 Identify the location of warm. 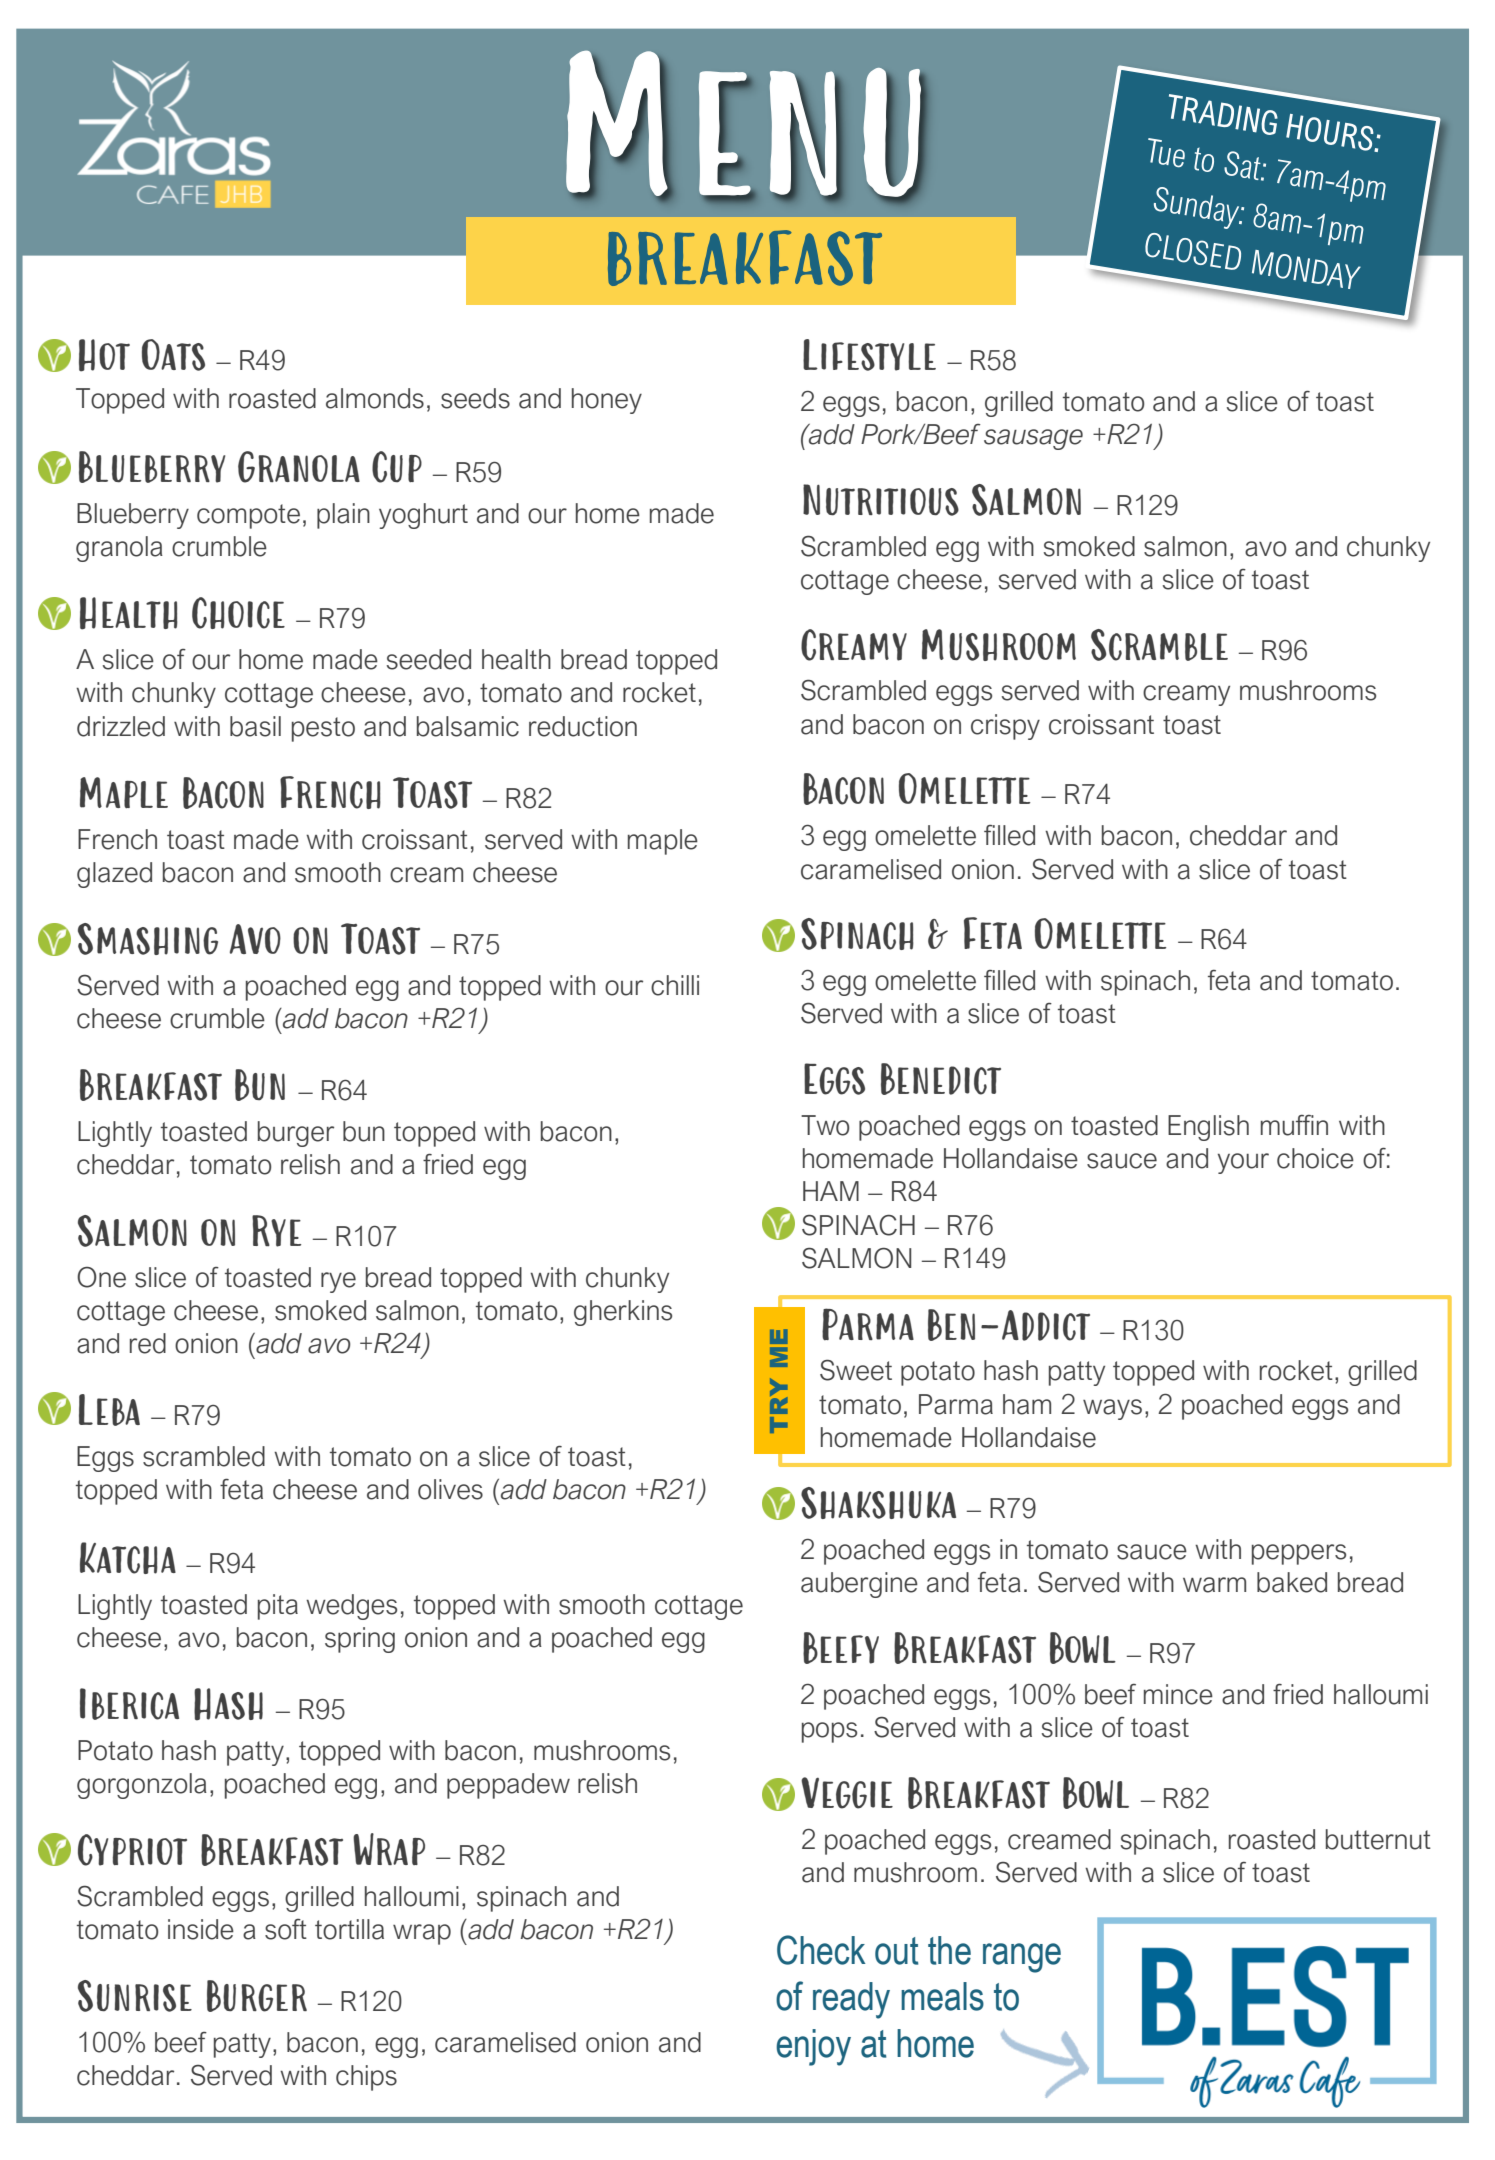
(1214, 1585).
